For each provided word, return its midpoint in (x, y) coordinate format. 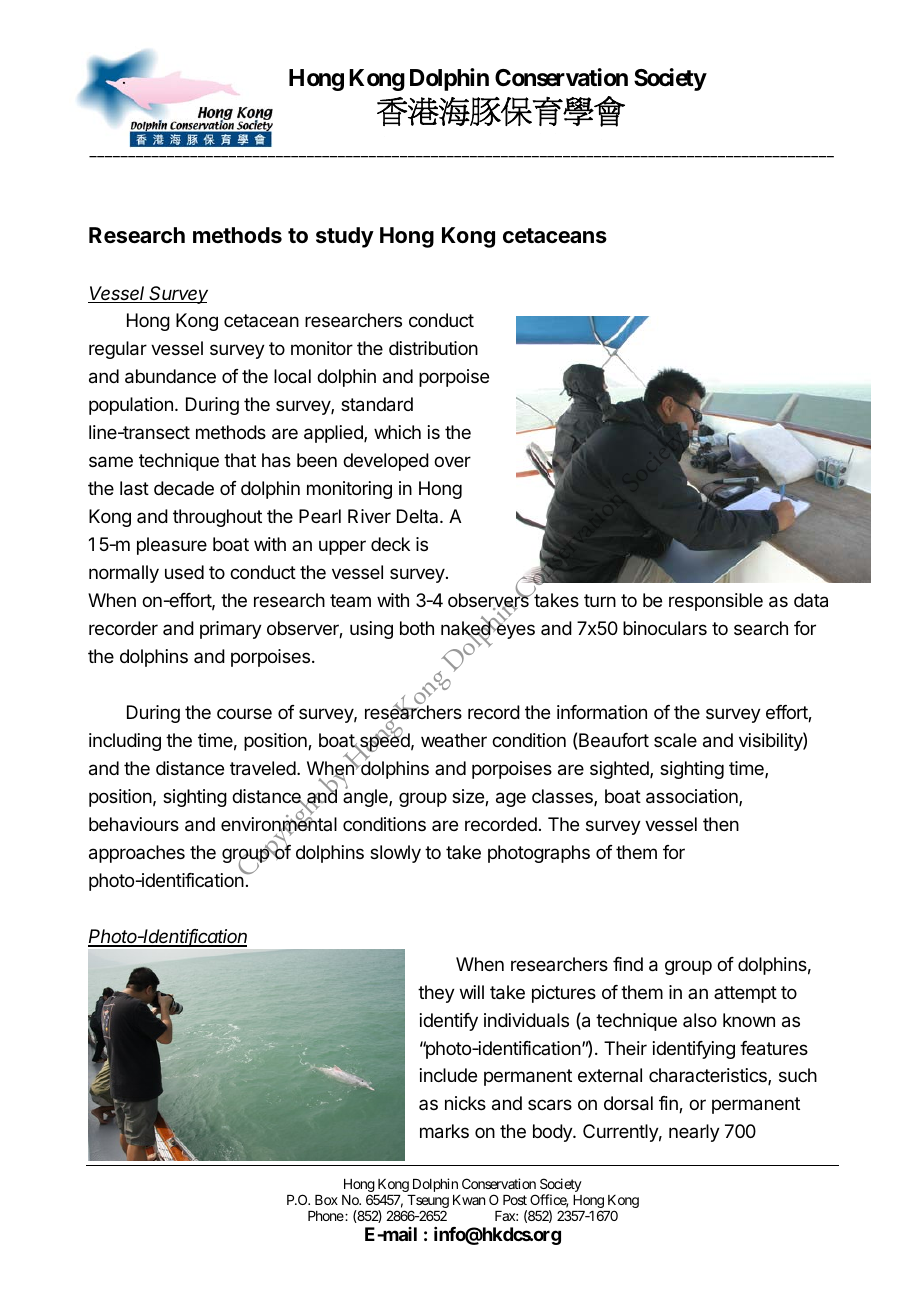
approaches (137, 854)
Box (326, 1200)
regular (118, 350)
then (721, 824)
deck (390, 544)
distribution (433, 348)
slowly (395, 854)
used (184, 572)
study (345, 237)
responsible (716, 602)
